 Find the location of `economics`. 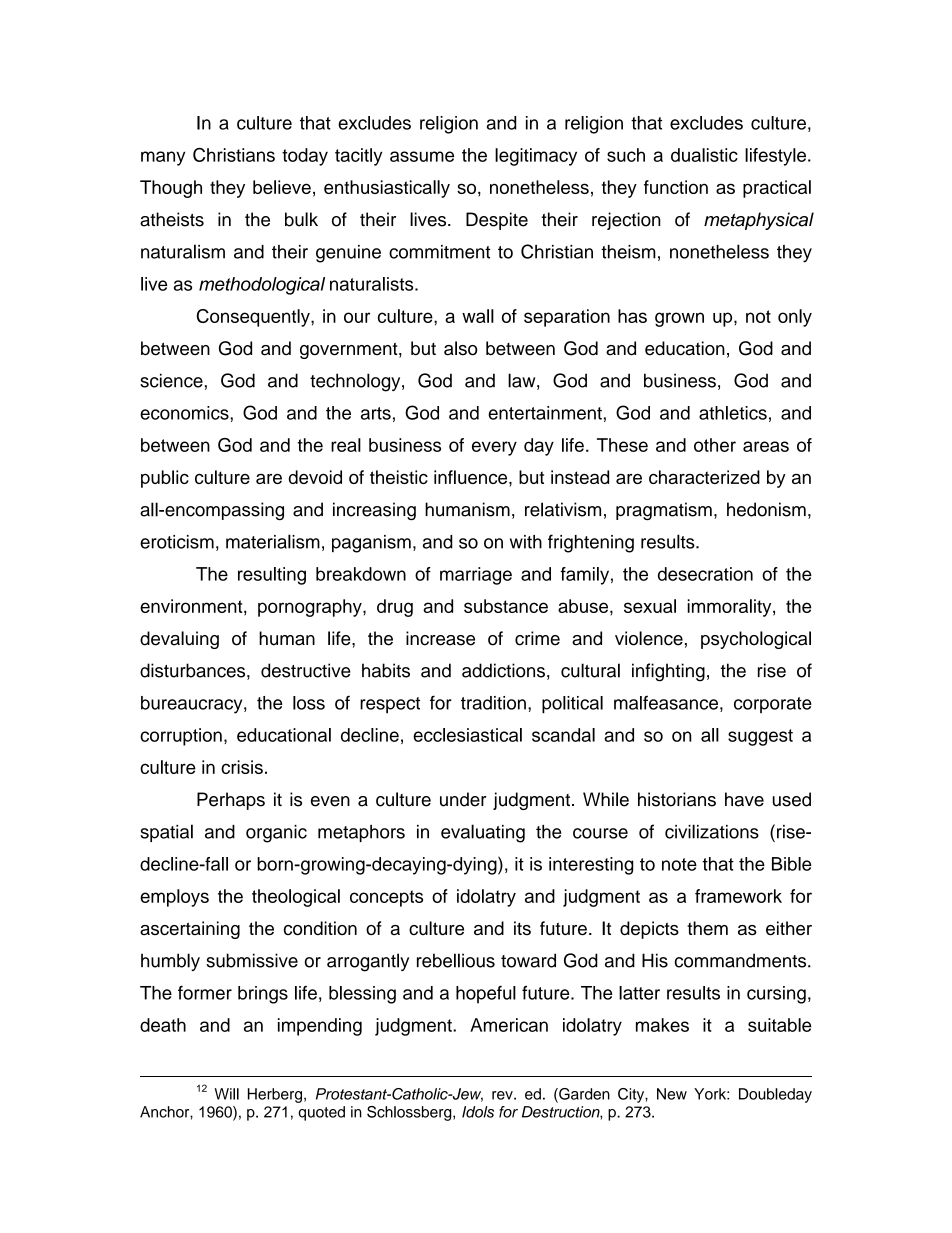

economics is located at coordinates (185, 413).
